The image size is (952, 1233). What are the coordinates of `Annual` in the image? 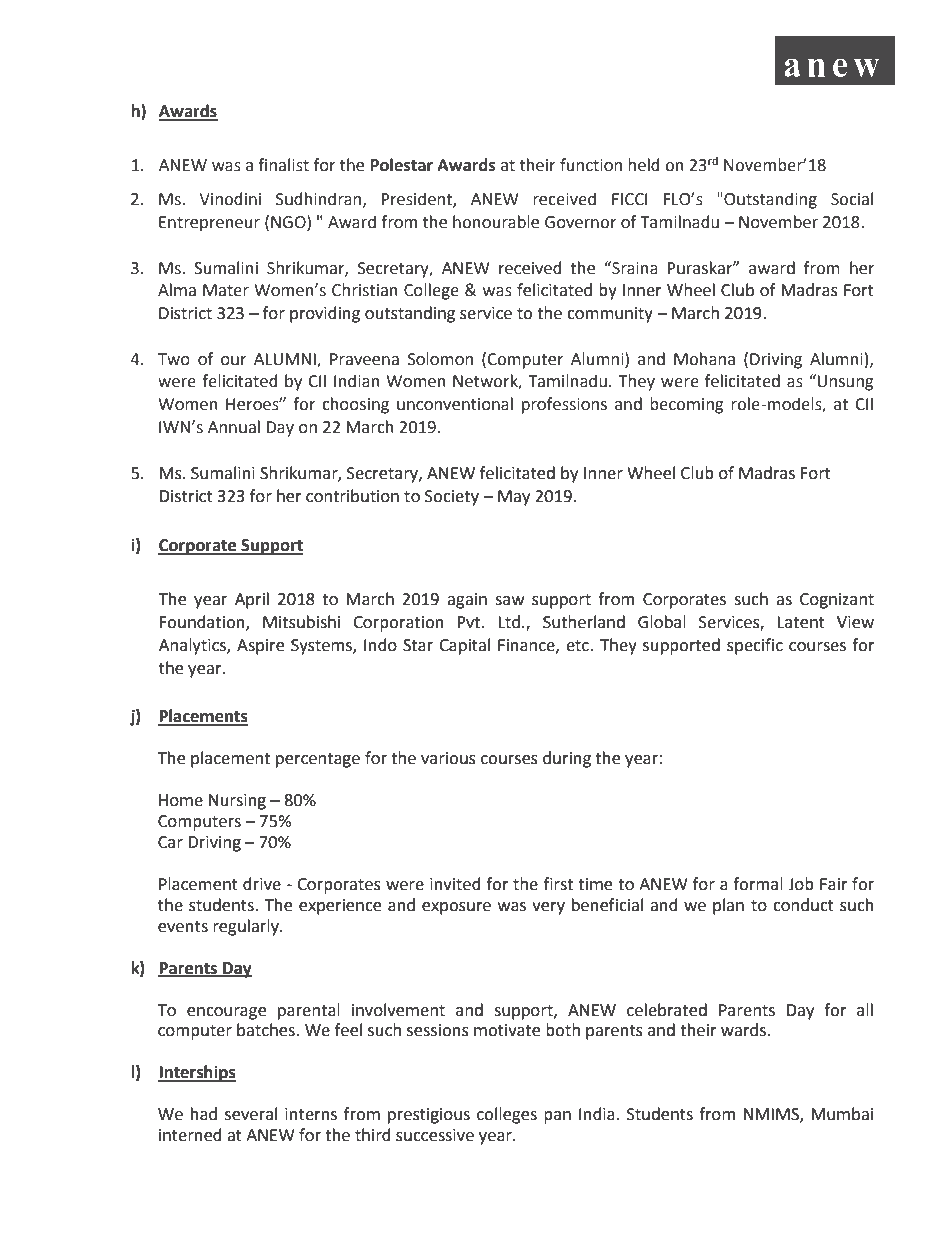 It's located at (234, 427).
